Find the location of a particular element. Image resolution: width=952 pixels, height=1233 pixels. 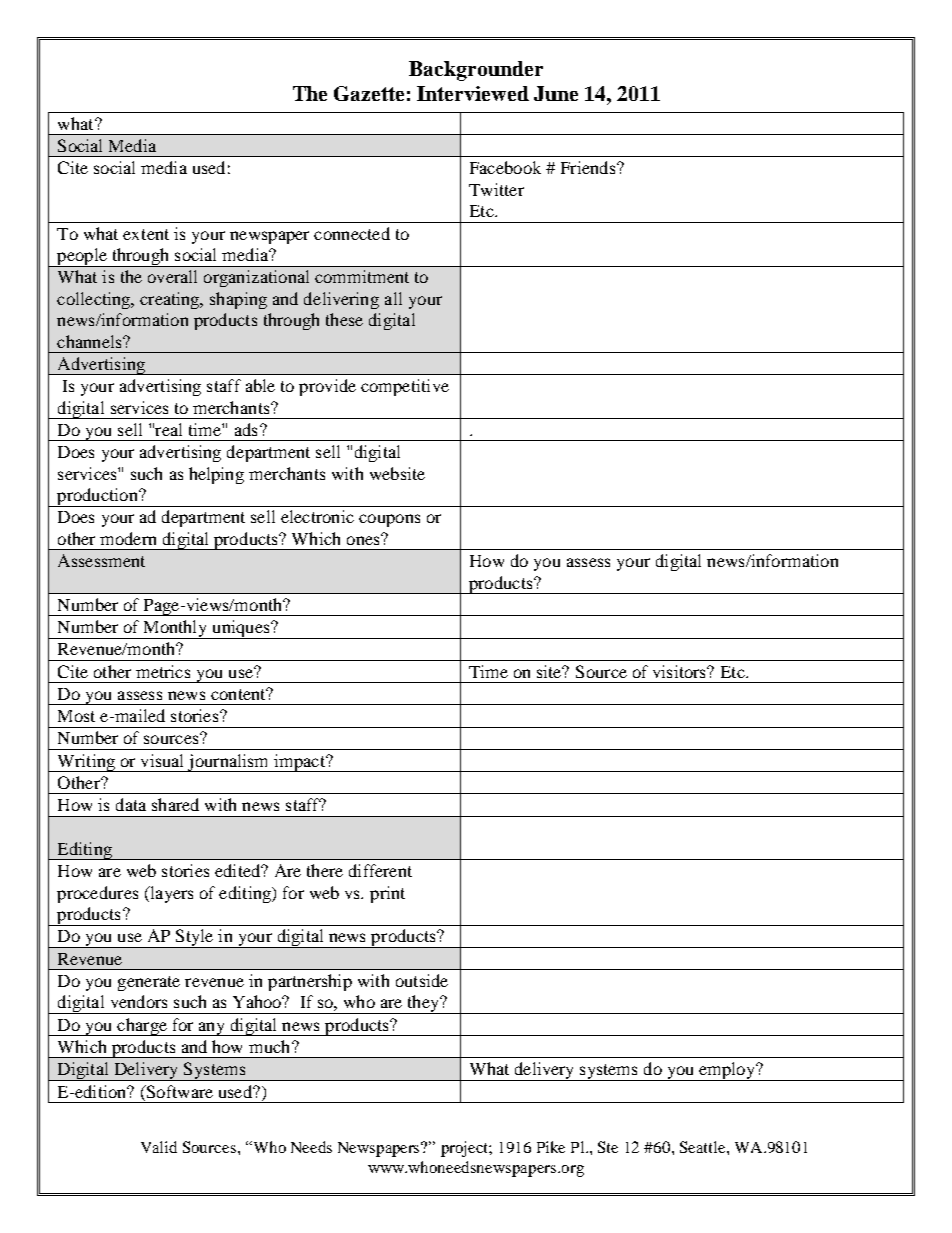

different is located at coordinates (380, 870).
